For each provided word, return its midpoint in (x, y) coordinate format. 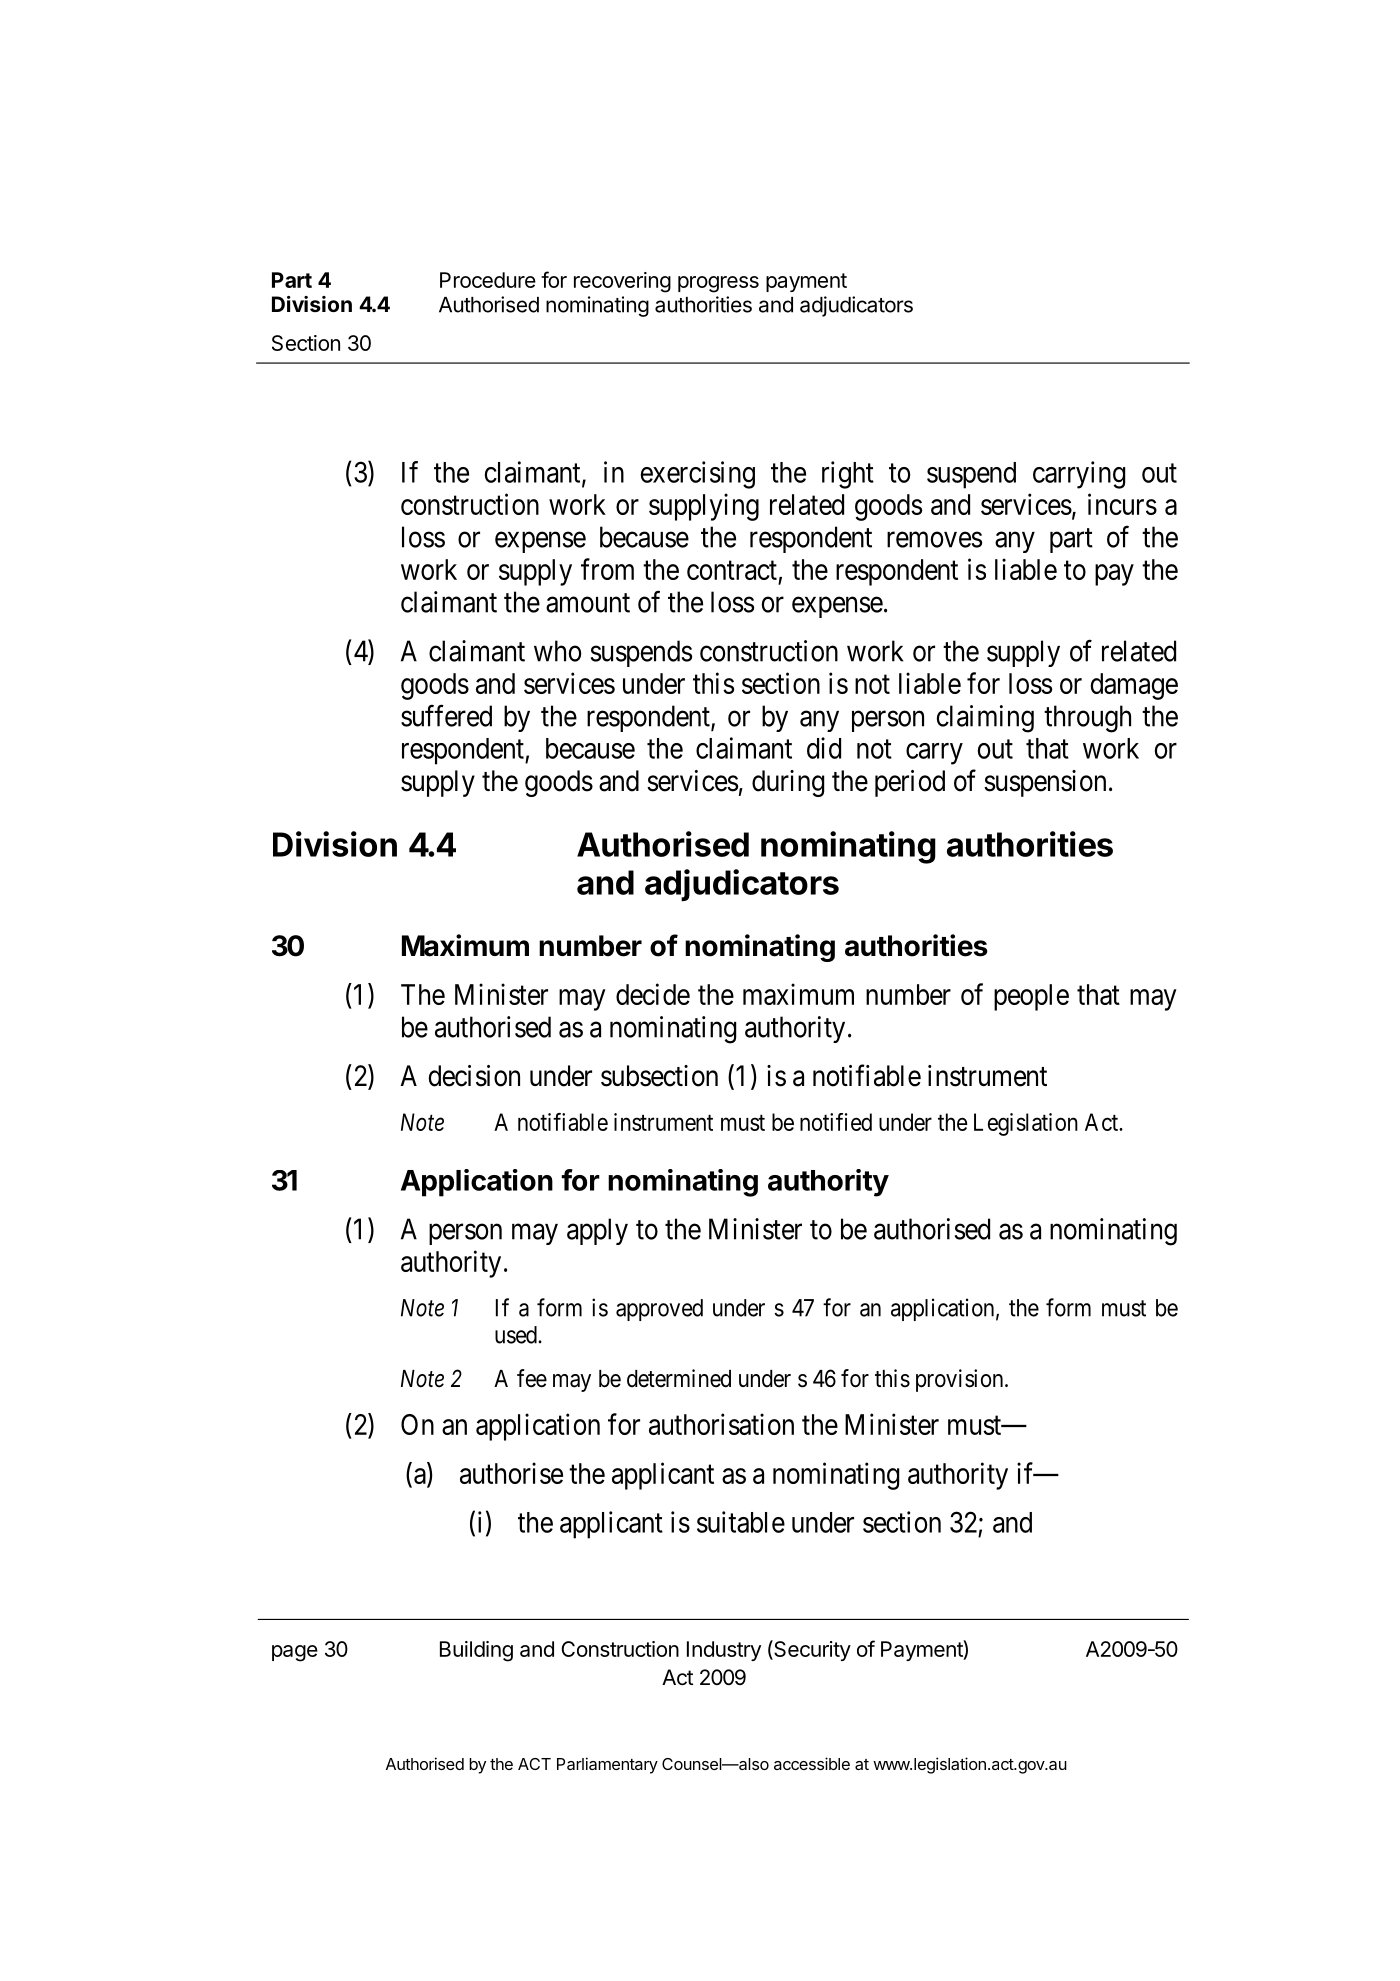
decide (653, 994)
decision (474, 1076)
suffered (446, 715)
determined (679, 1378)
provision (961, 1380)
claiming (985, 719)
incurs (1122, 504)
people (1031, 997)
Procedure (488, 280)
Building (476, 1651)
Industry (724, 1651)
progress (718, 284)
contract (732, 570)
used (517, 1335)
